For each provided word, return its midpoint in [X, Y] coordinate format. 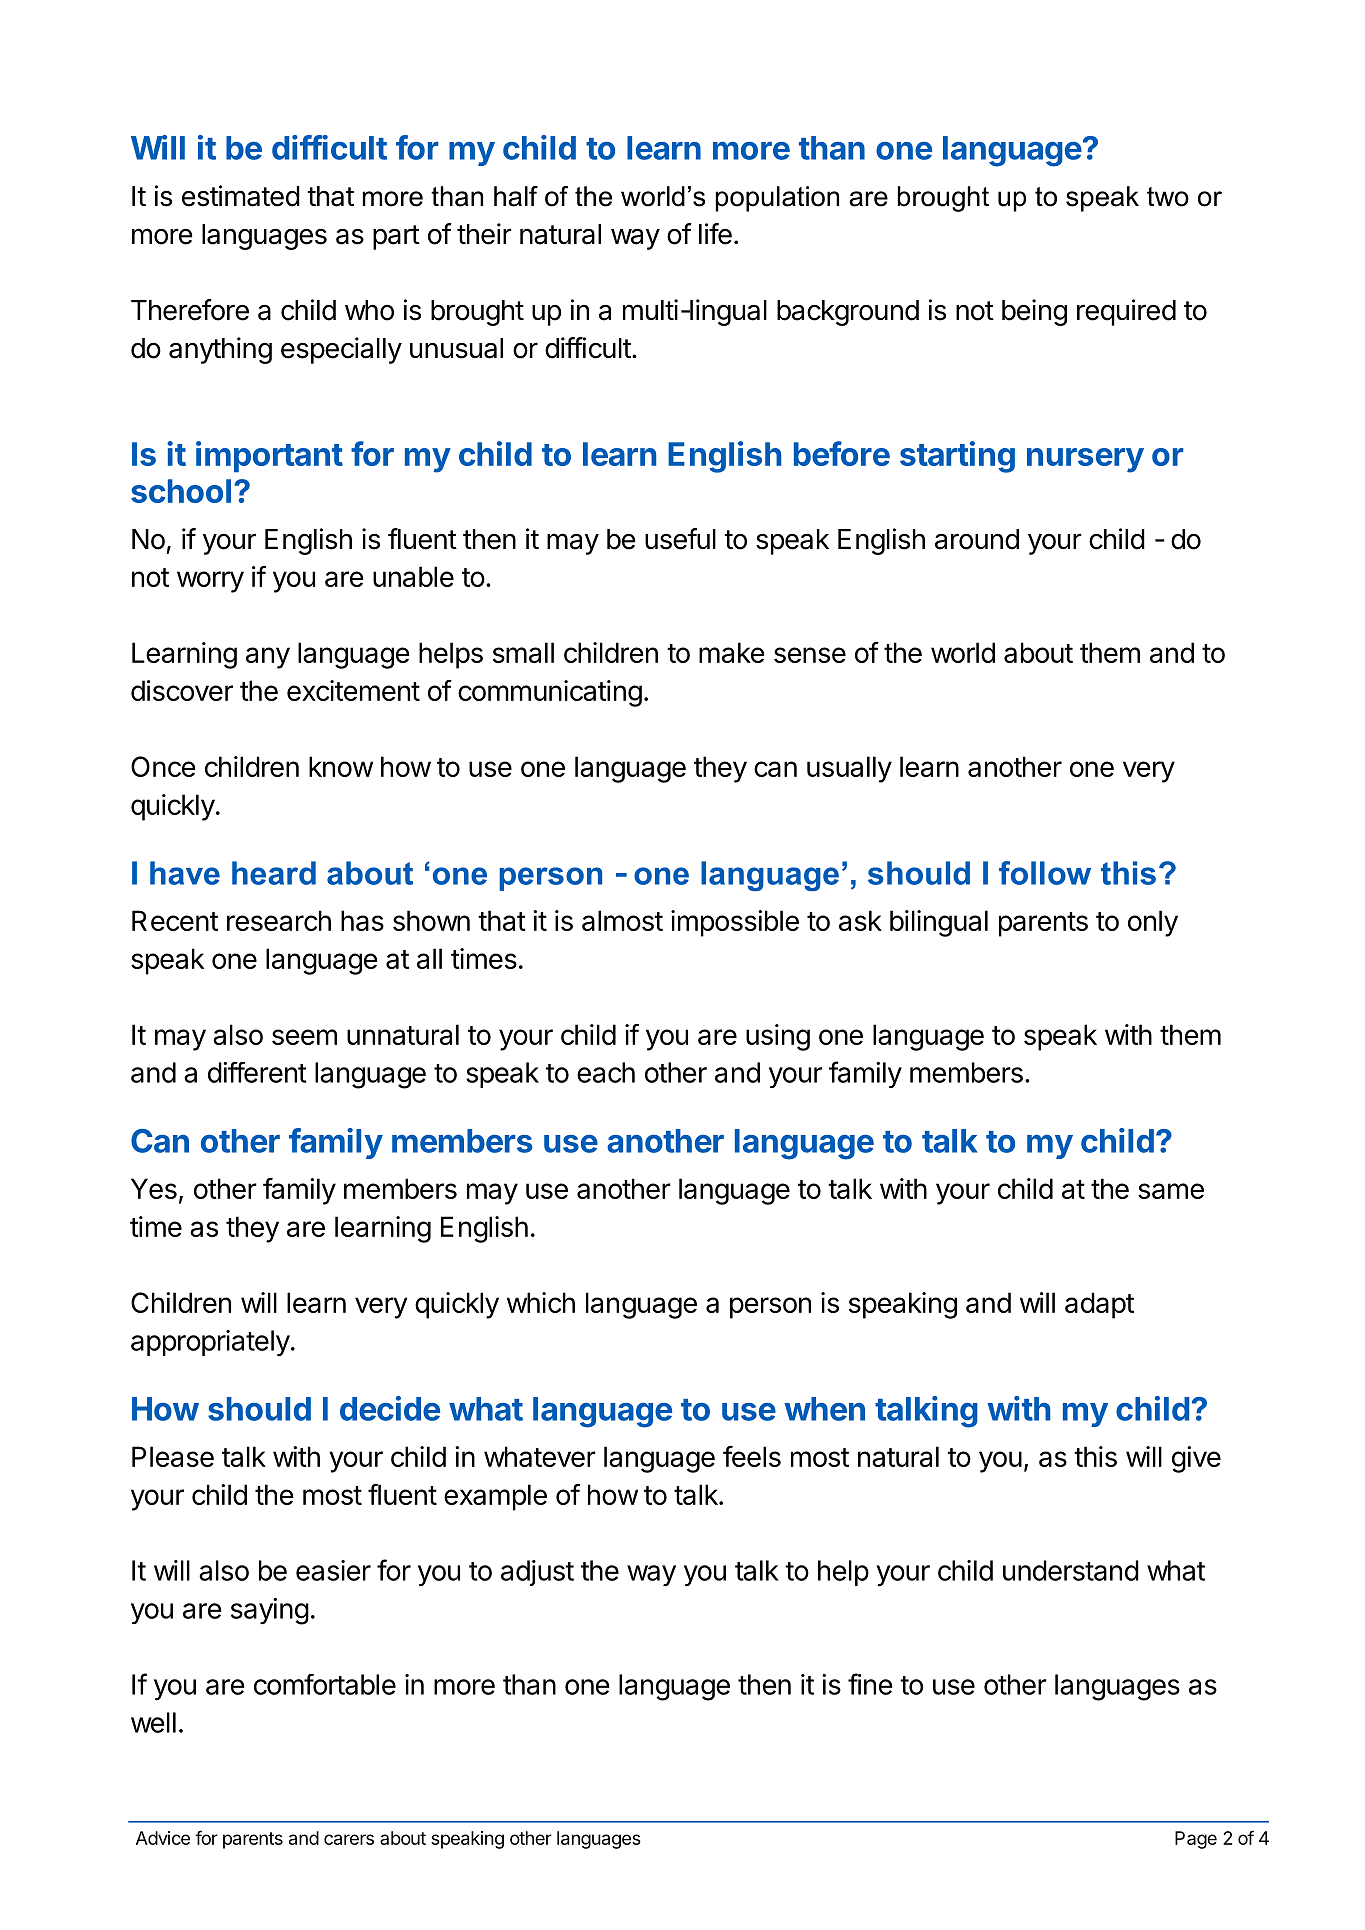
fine [870, 1684]
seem [304, 1037]
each [606, 1072]
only [1153, 923]
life [715, 234]
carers [349, 1839]
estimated [241, 196]
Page [1196, 1840]
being [1034, 312]
